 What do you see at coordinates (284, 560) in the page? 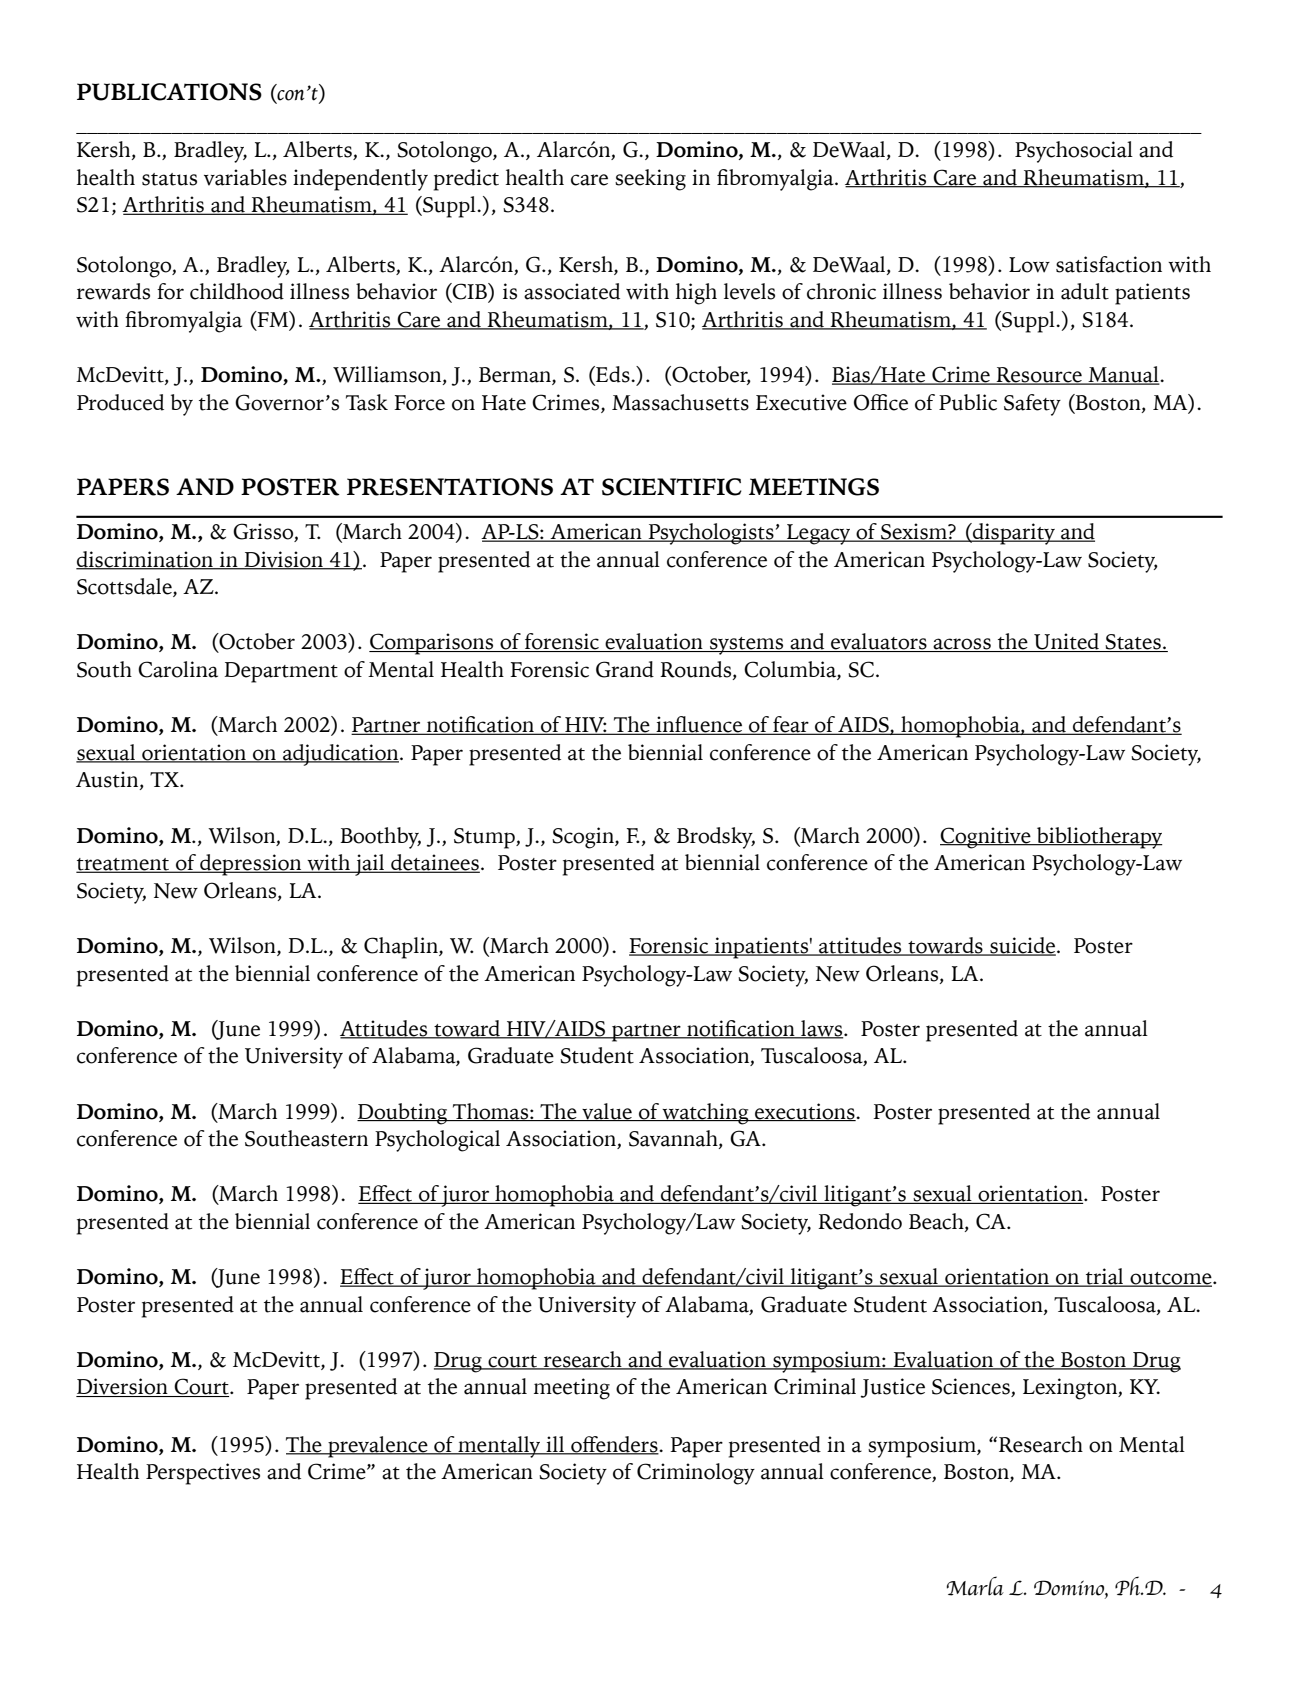
I see `Division` at bounding box center [284, 560].
